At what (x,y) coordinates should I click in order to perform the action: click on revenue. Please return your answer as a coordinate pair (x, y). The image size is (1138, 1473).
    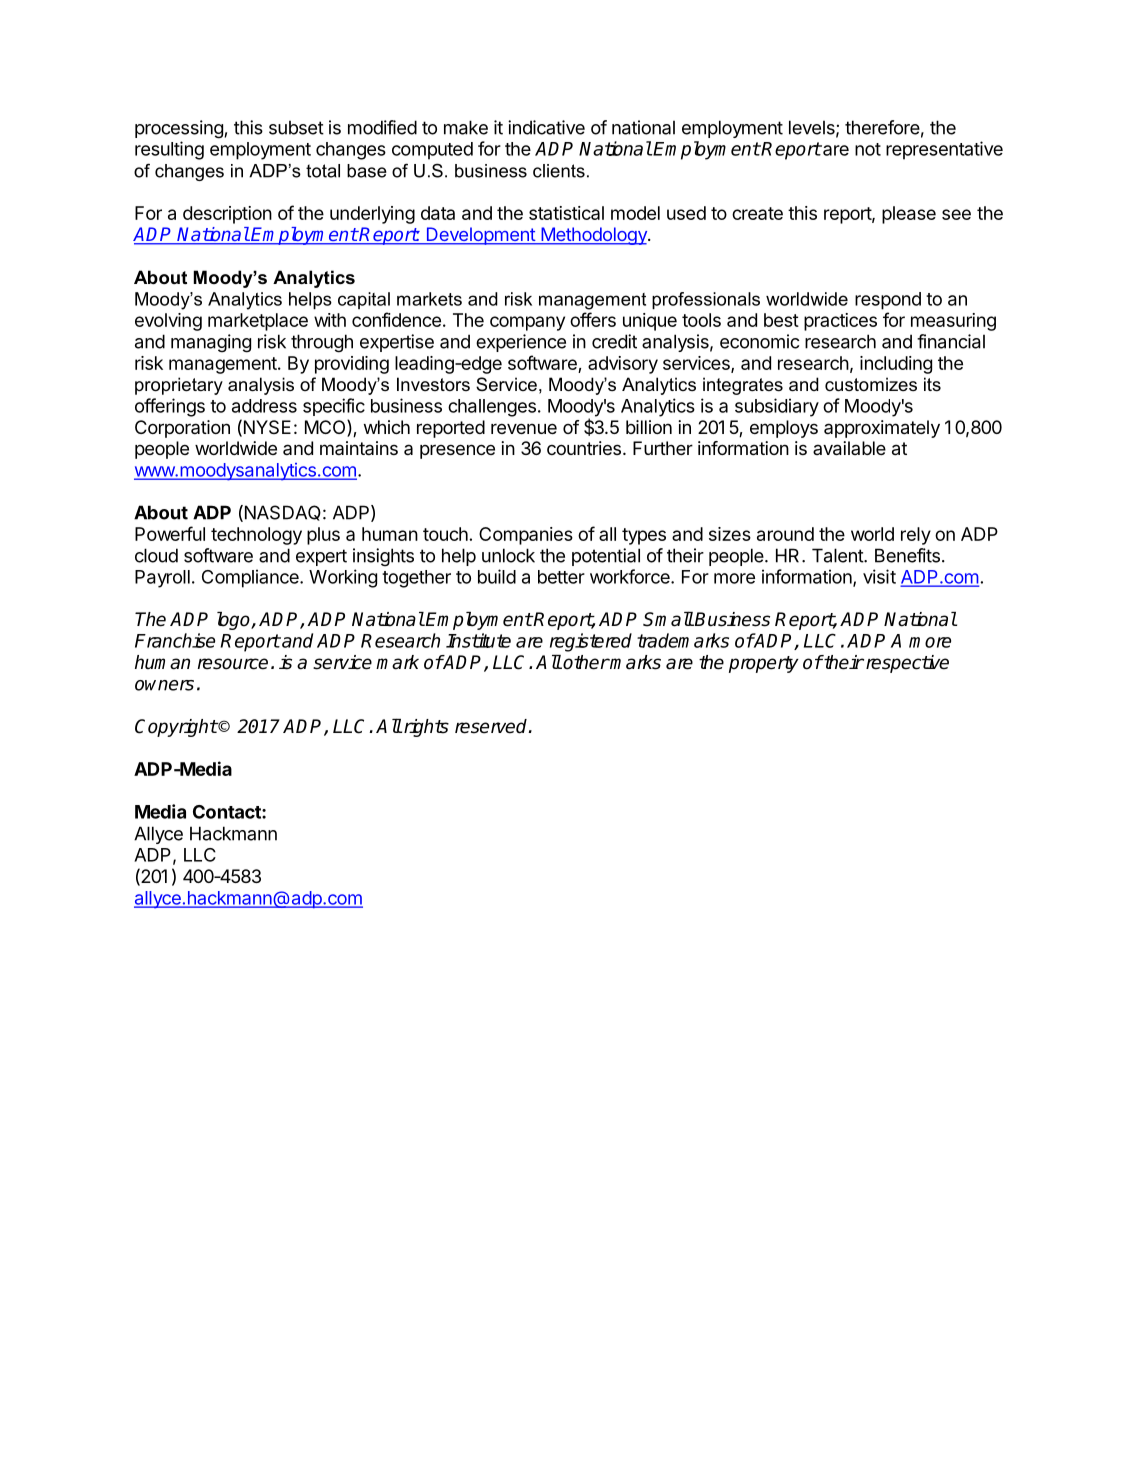
    Looking at the image, I should click on (524, 428).
